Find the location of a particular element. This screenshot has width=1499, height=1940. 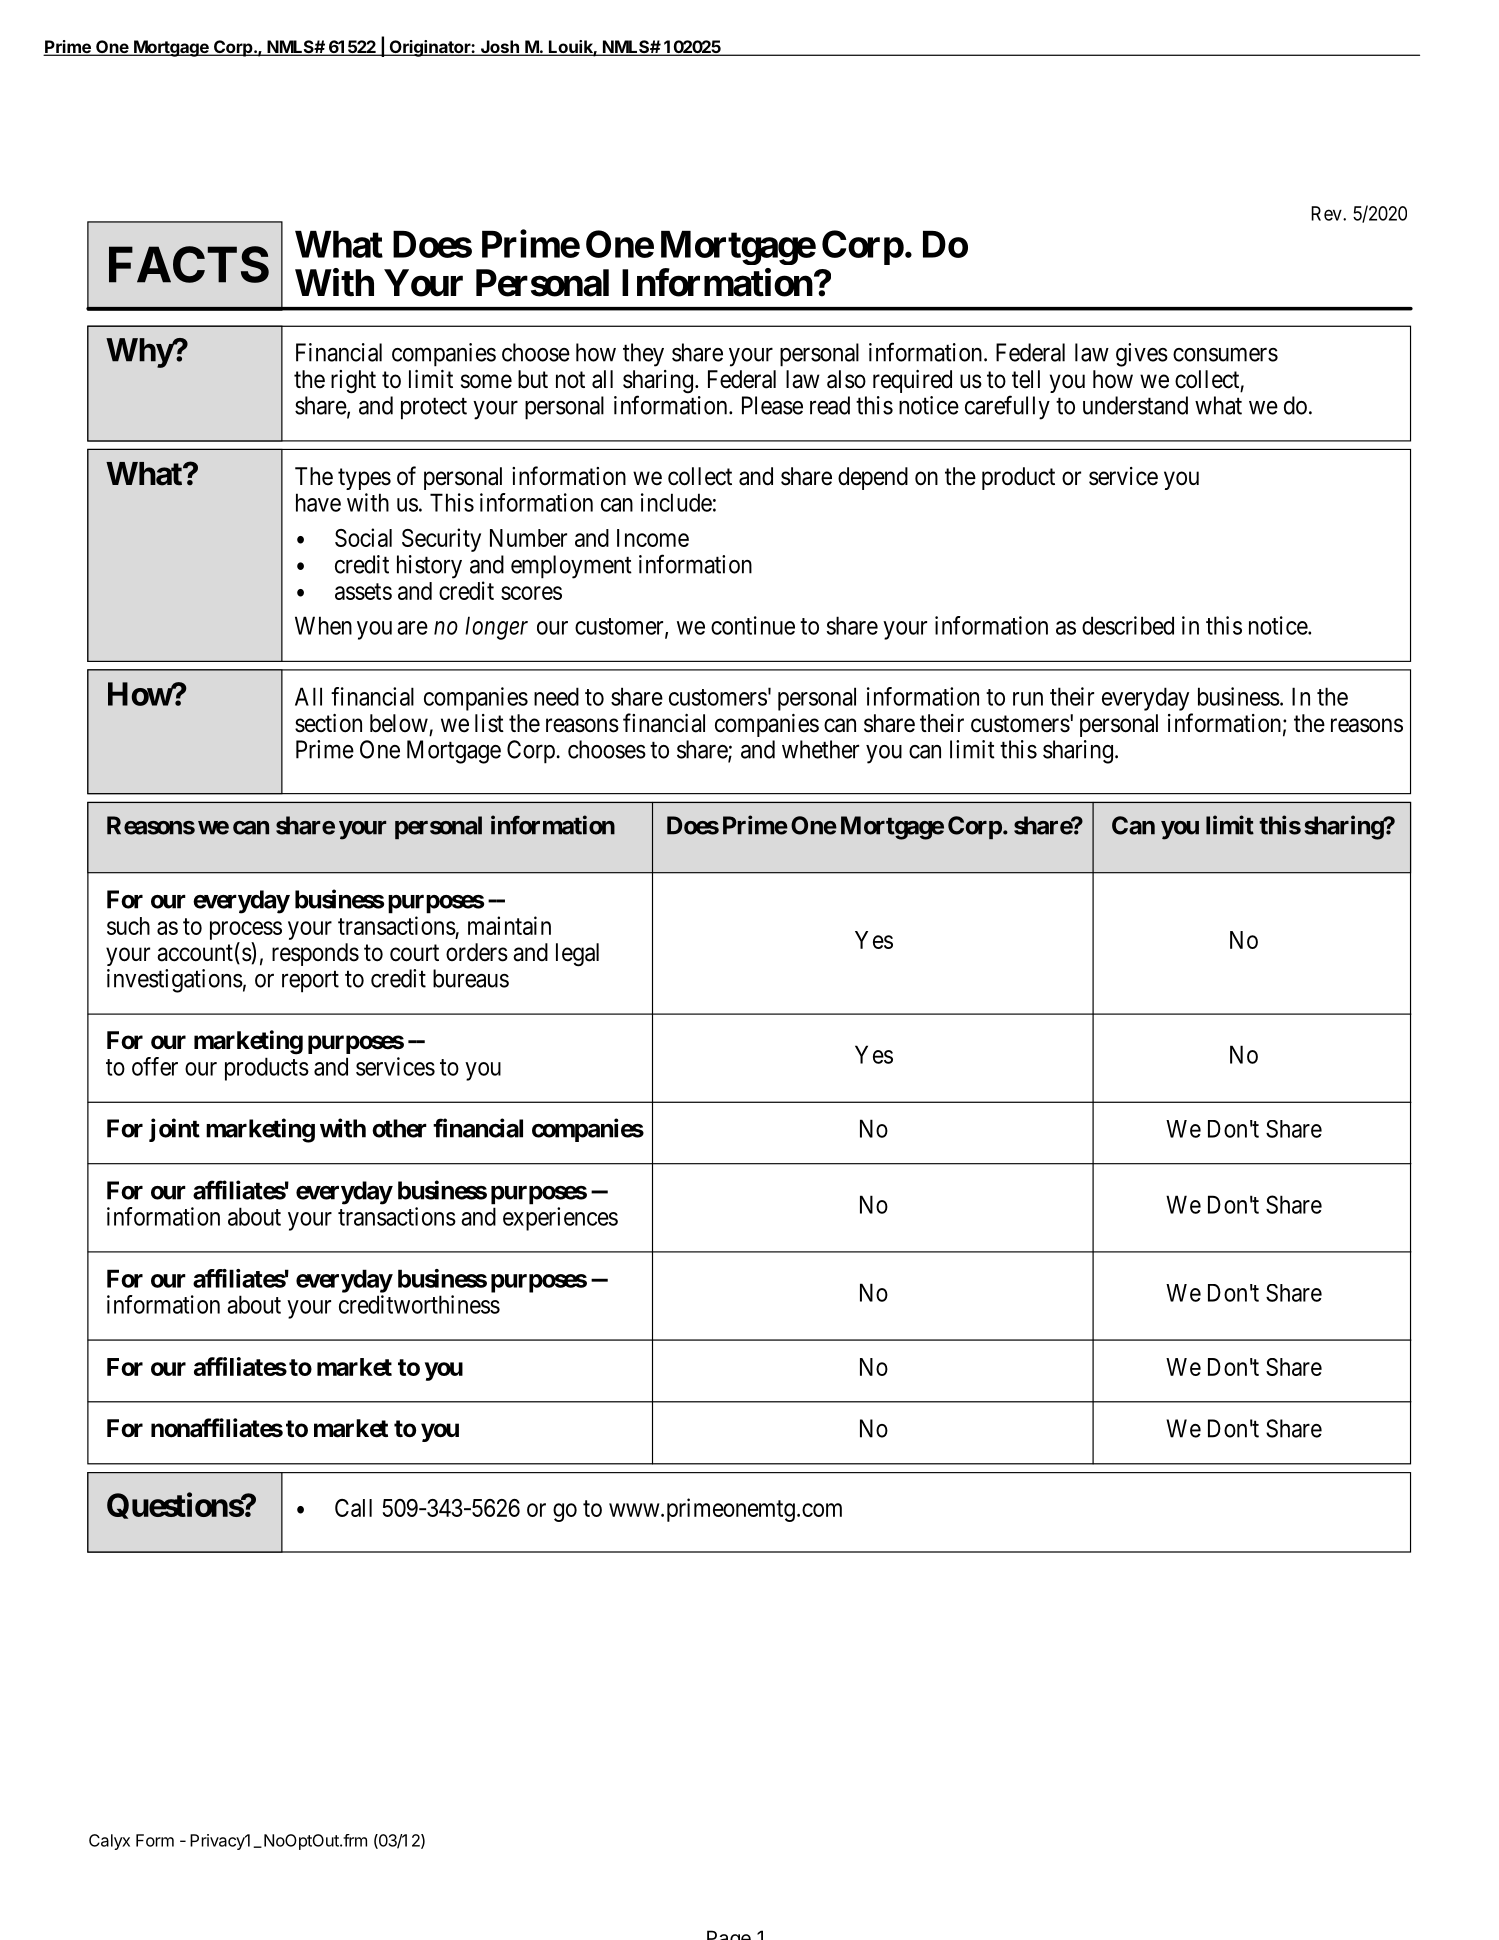

other is located at coordinates (399, 1128).
